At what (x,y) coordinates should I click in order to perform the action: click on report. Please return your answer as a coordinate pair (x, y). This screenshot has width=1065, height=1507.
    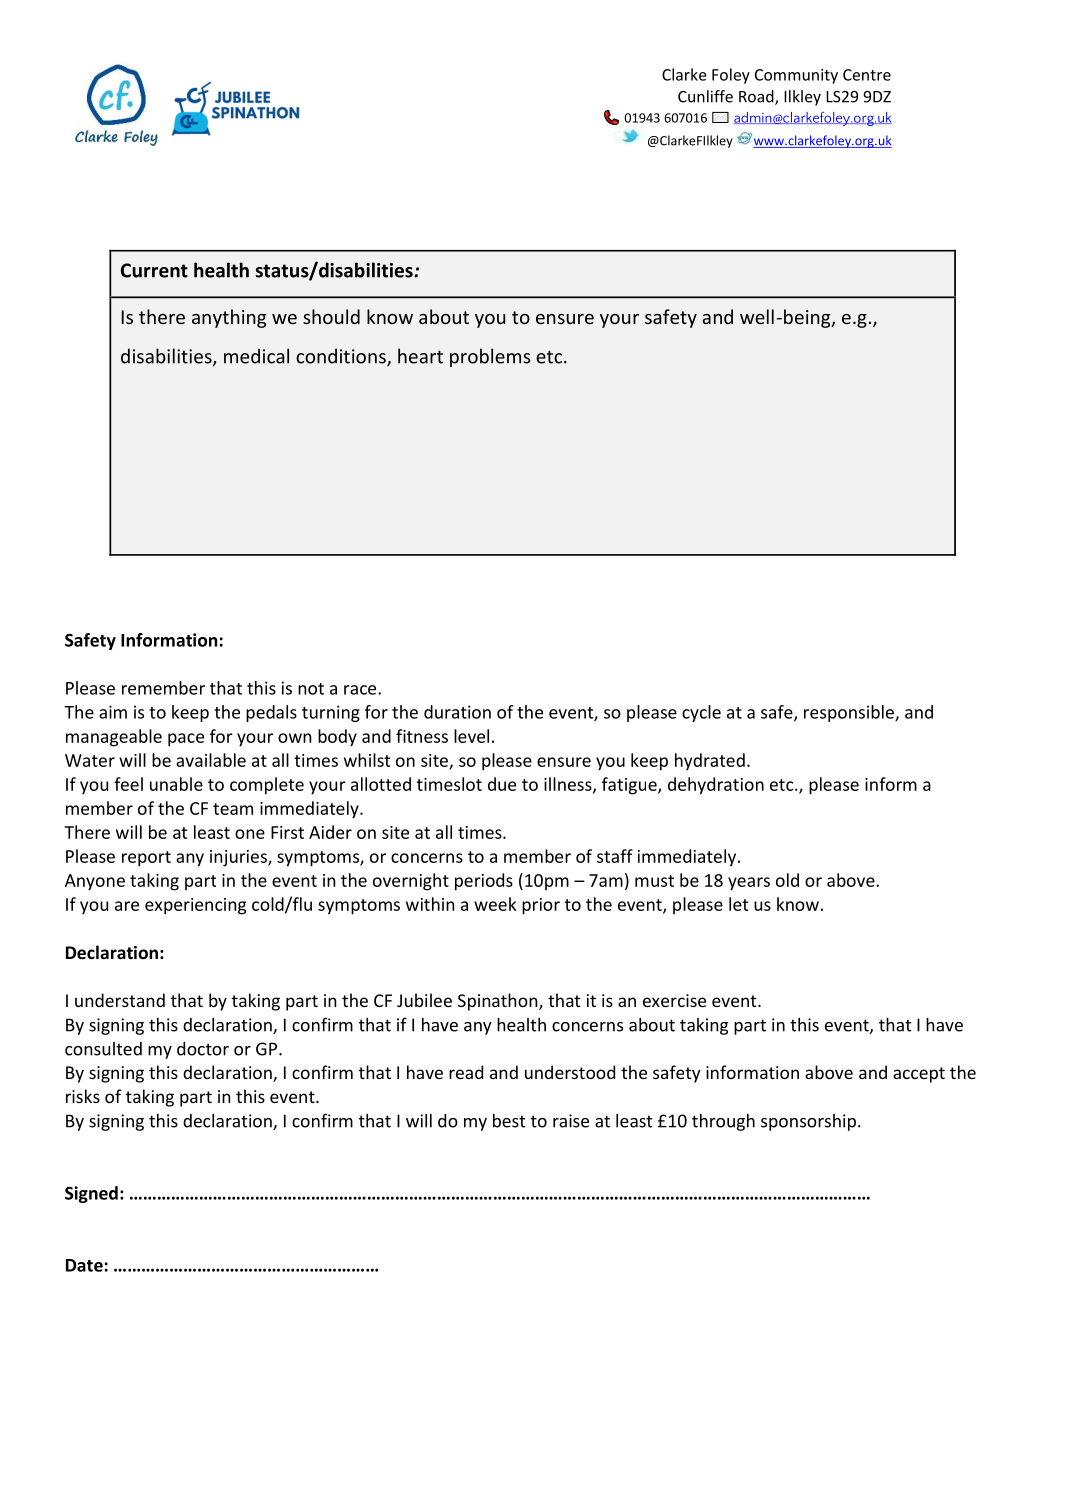
    Looking at the image, I should click on (146, 859).
